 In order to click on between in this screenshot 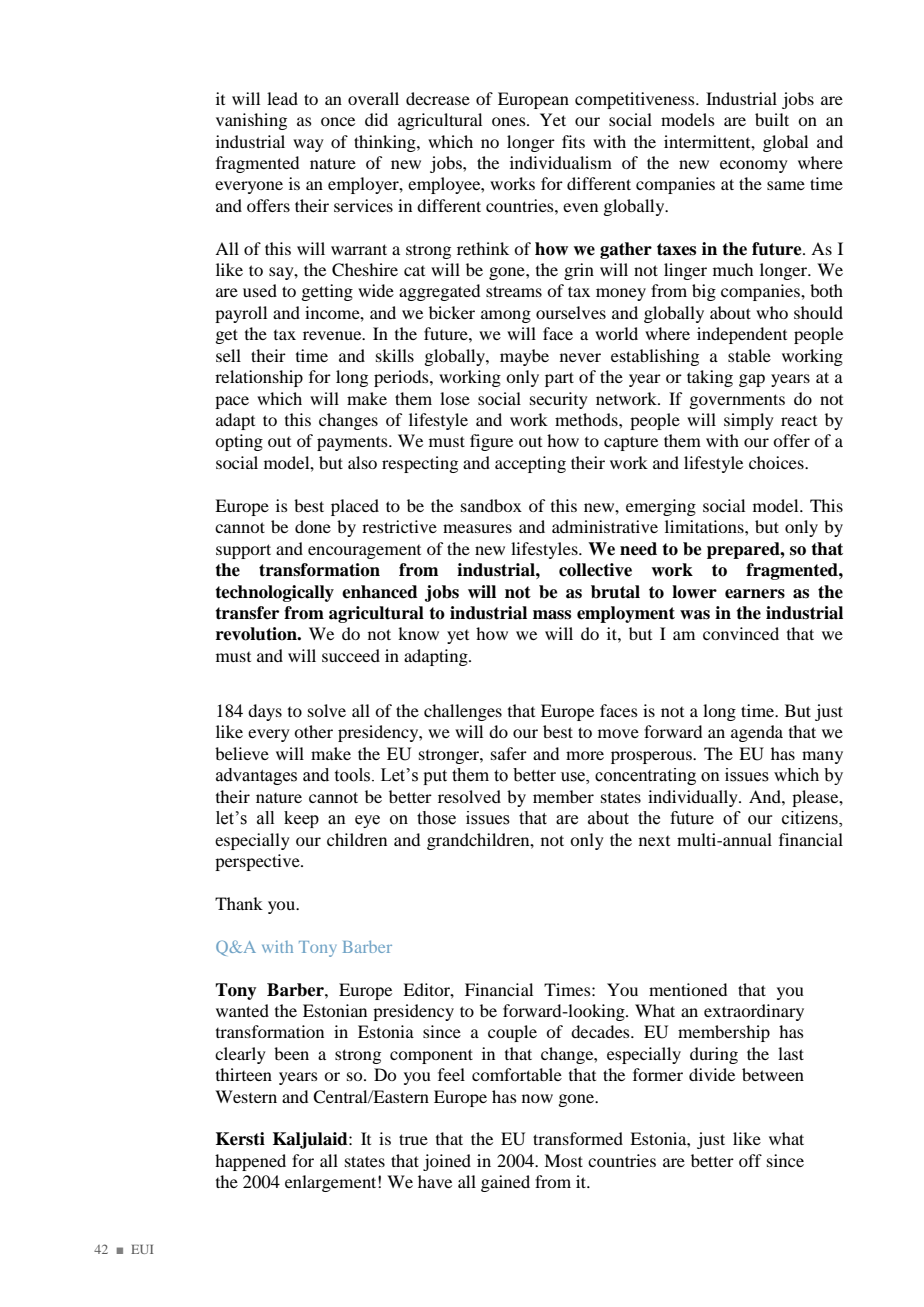, I will do `click(773, 1074)`.
